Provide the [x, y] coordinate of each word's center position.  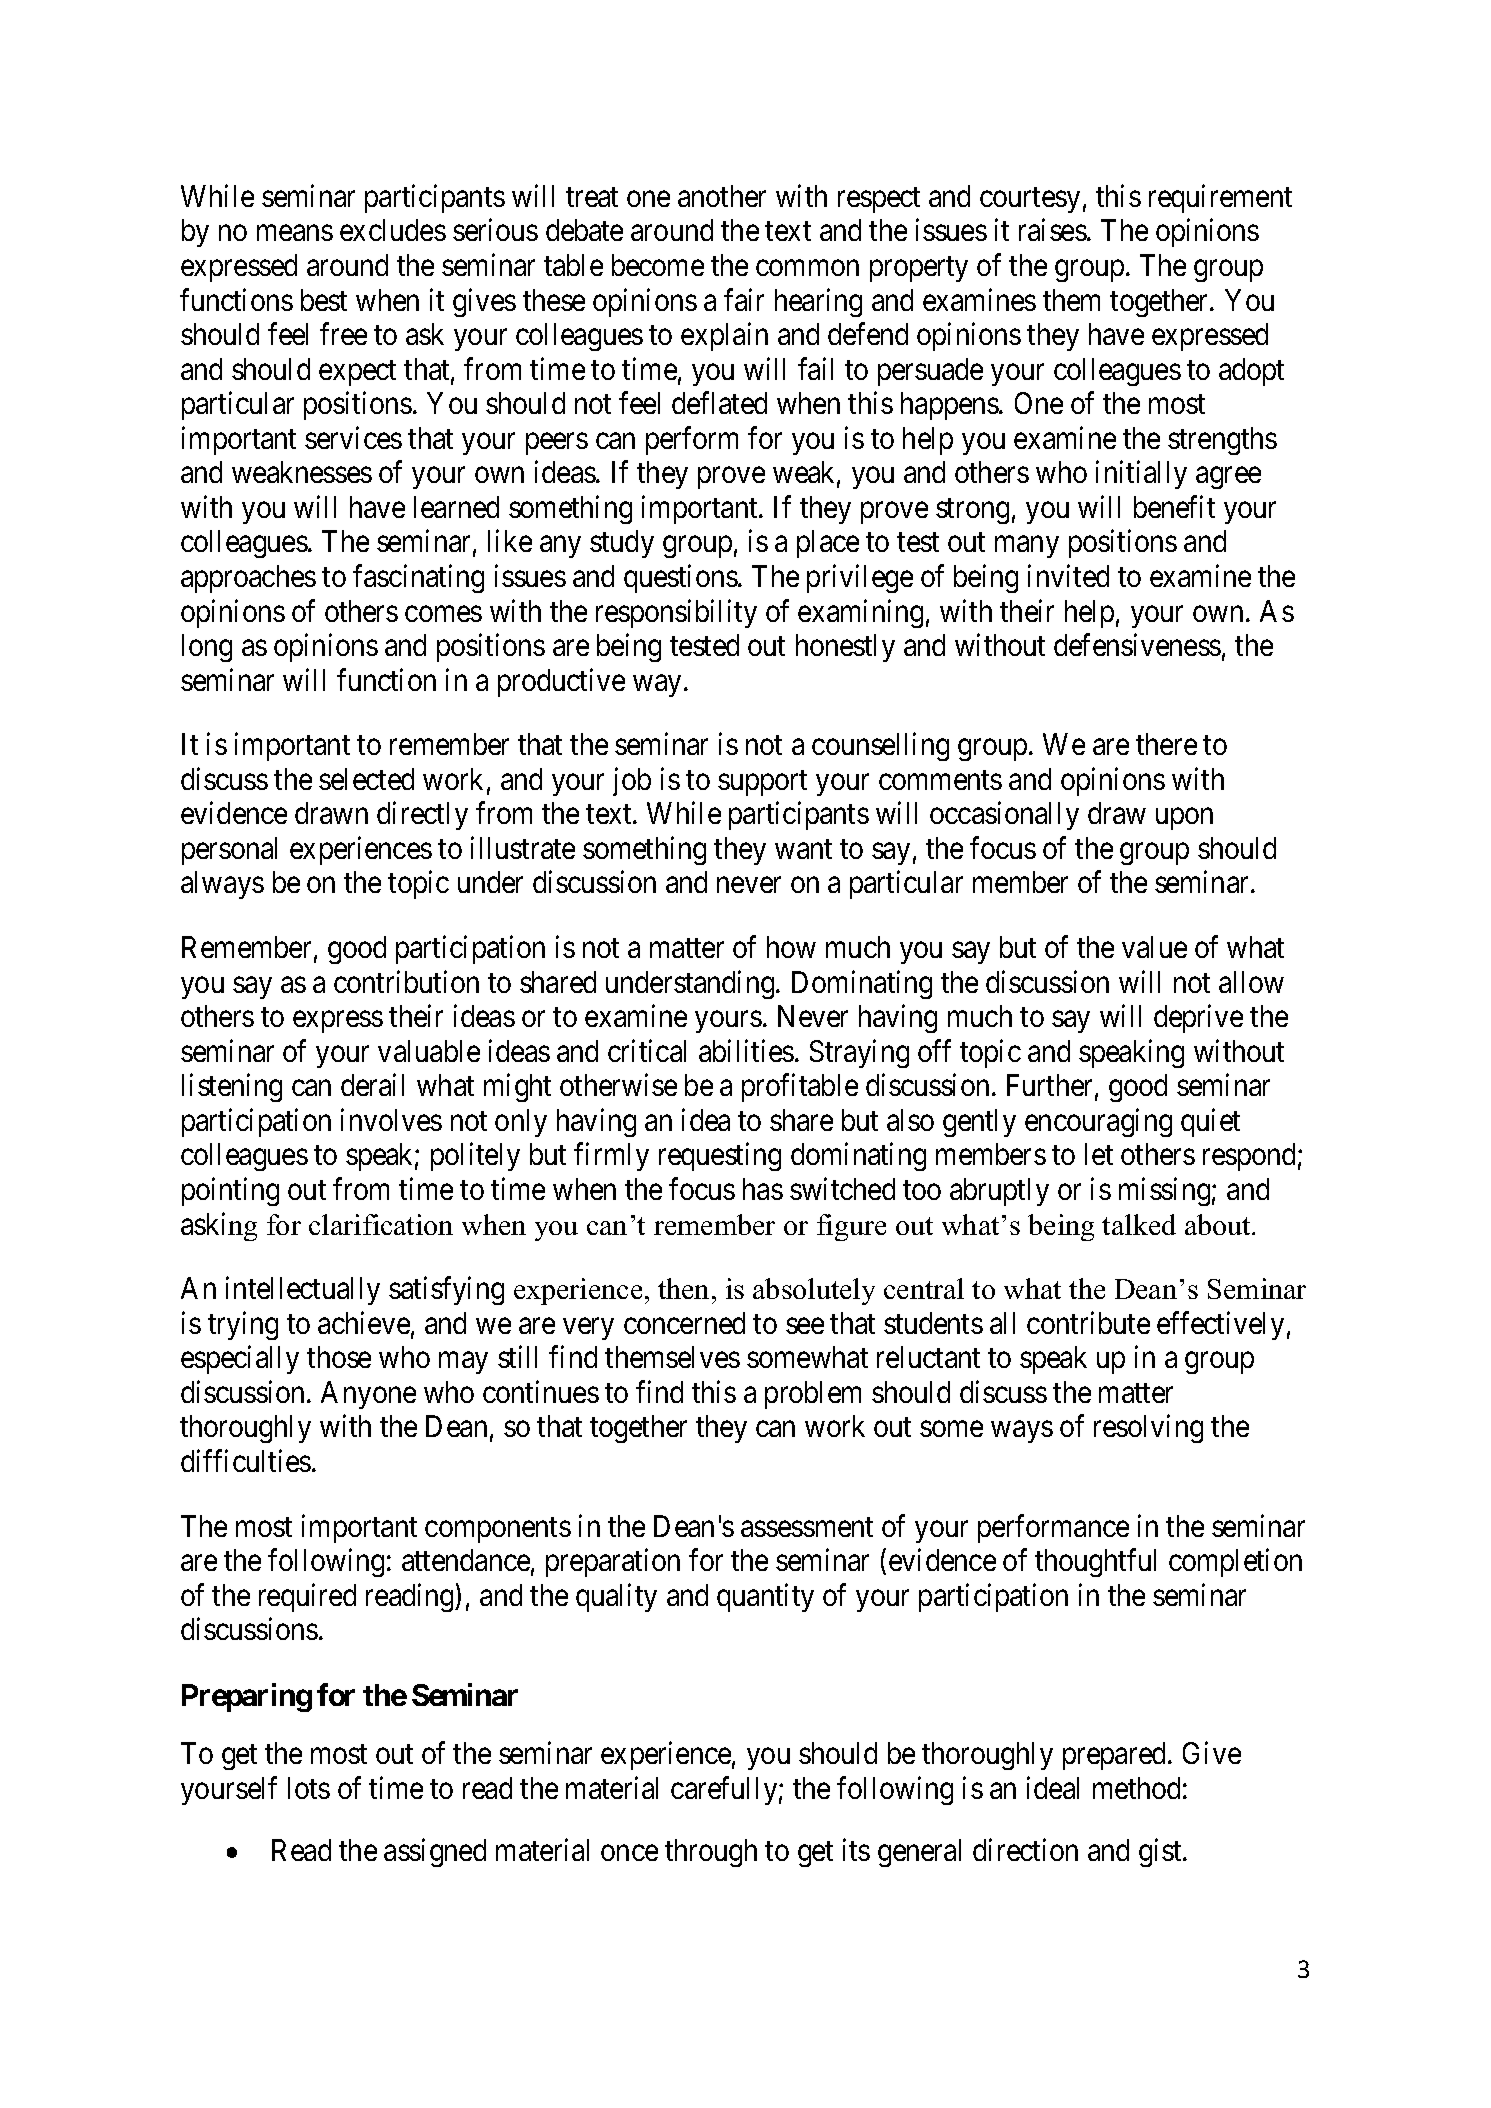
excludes [393, 230]
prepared [1116, 1756]
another [722, 196]
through [711, 1853]
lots [309, 1788]
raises [1053, 230]
